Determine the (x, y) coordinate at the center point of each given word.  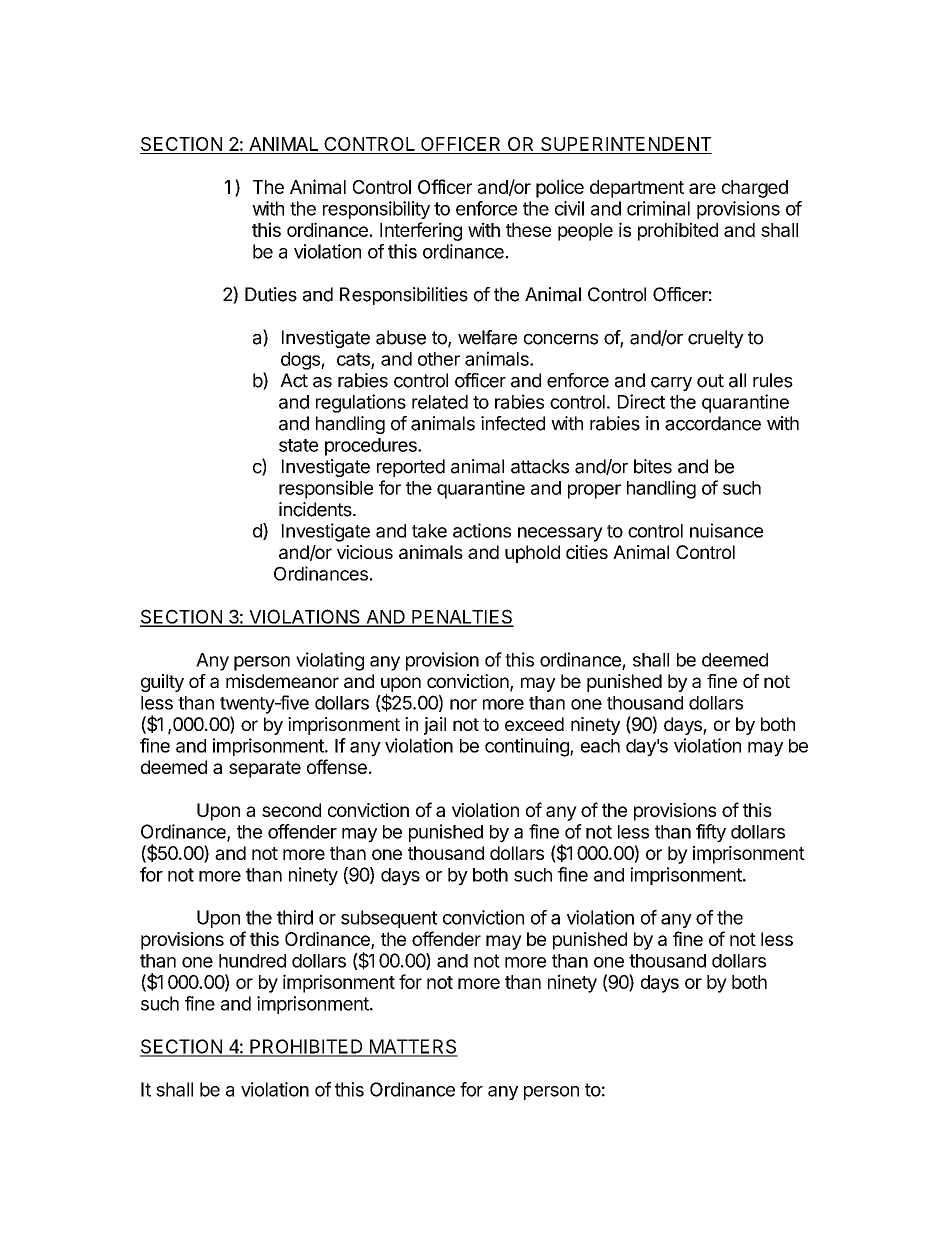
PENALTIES (462, 617)
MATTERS (412, 1047)
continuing (528, 747)
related (440, 402)
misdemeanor (282, 681)
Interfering (421, 231)
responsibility (376, 210)
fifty (711, 833)
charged (755, 189)
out (710, 381)
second (291, 810)
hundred (252, 961)
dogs (301, 361)
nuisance (726, 530)
